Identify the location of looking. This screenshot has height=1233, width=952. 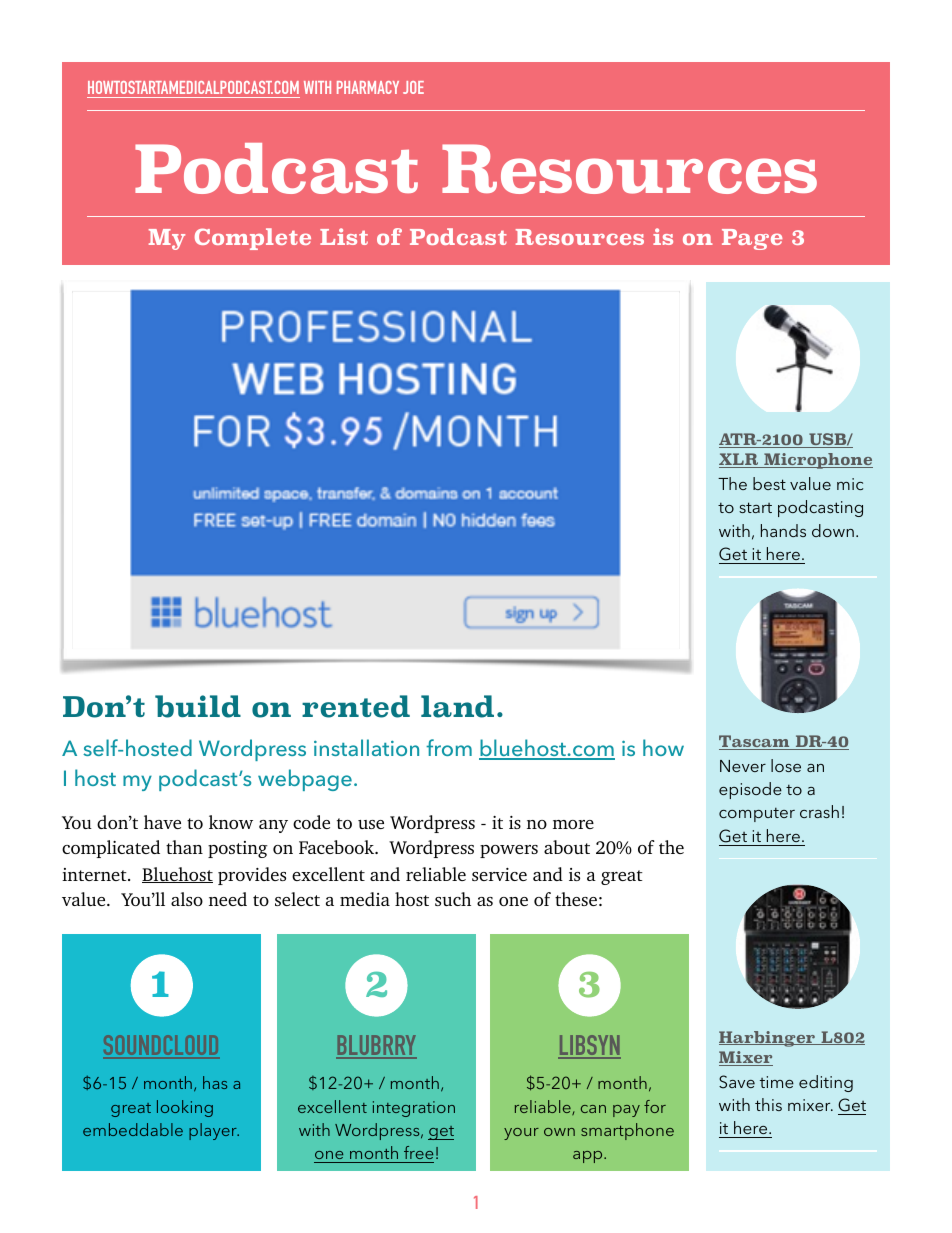
(185, 1108).
